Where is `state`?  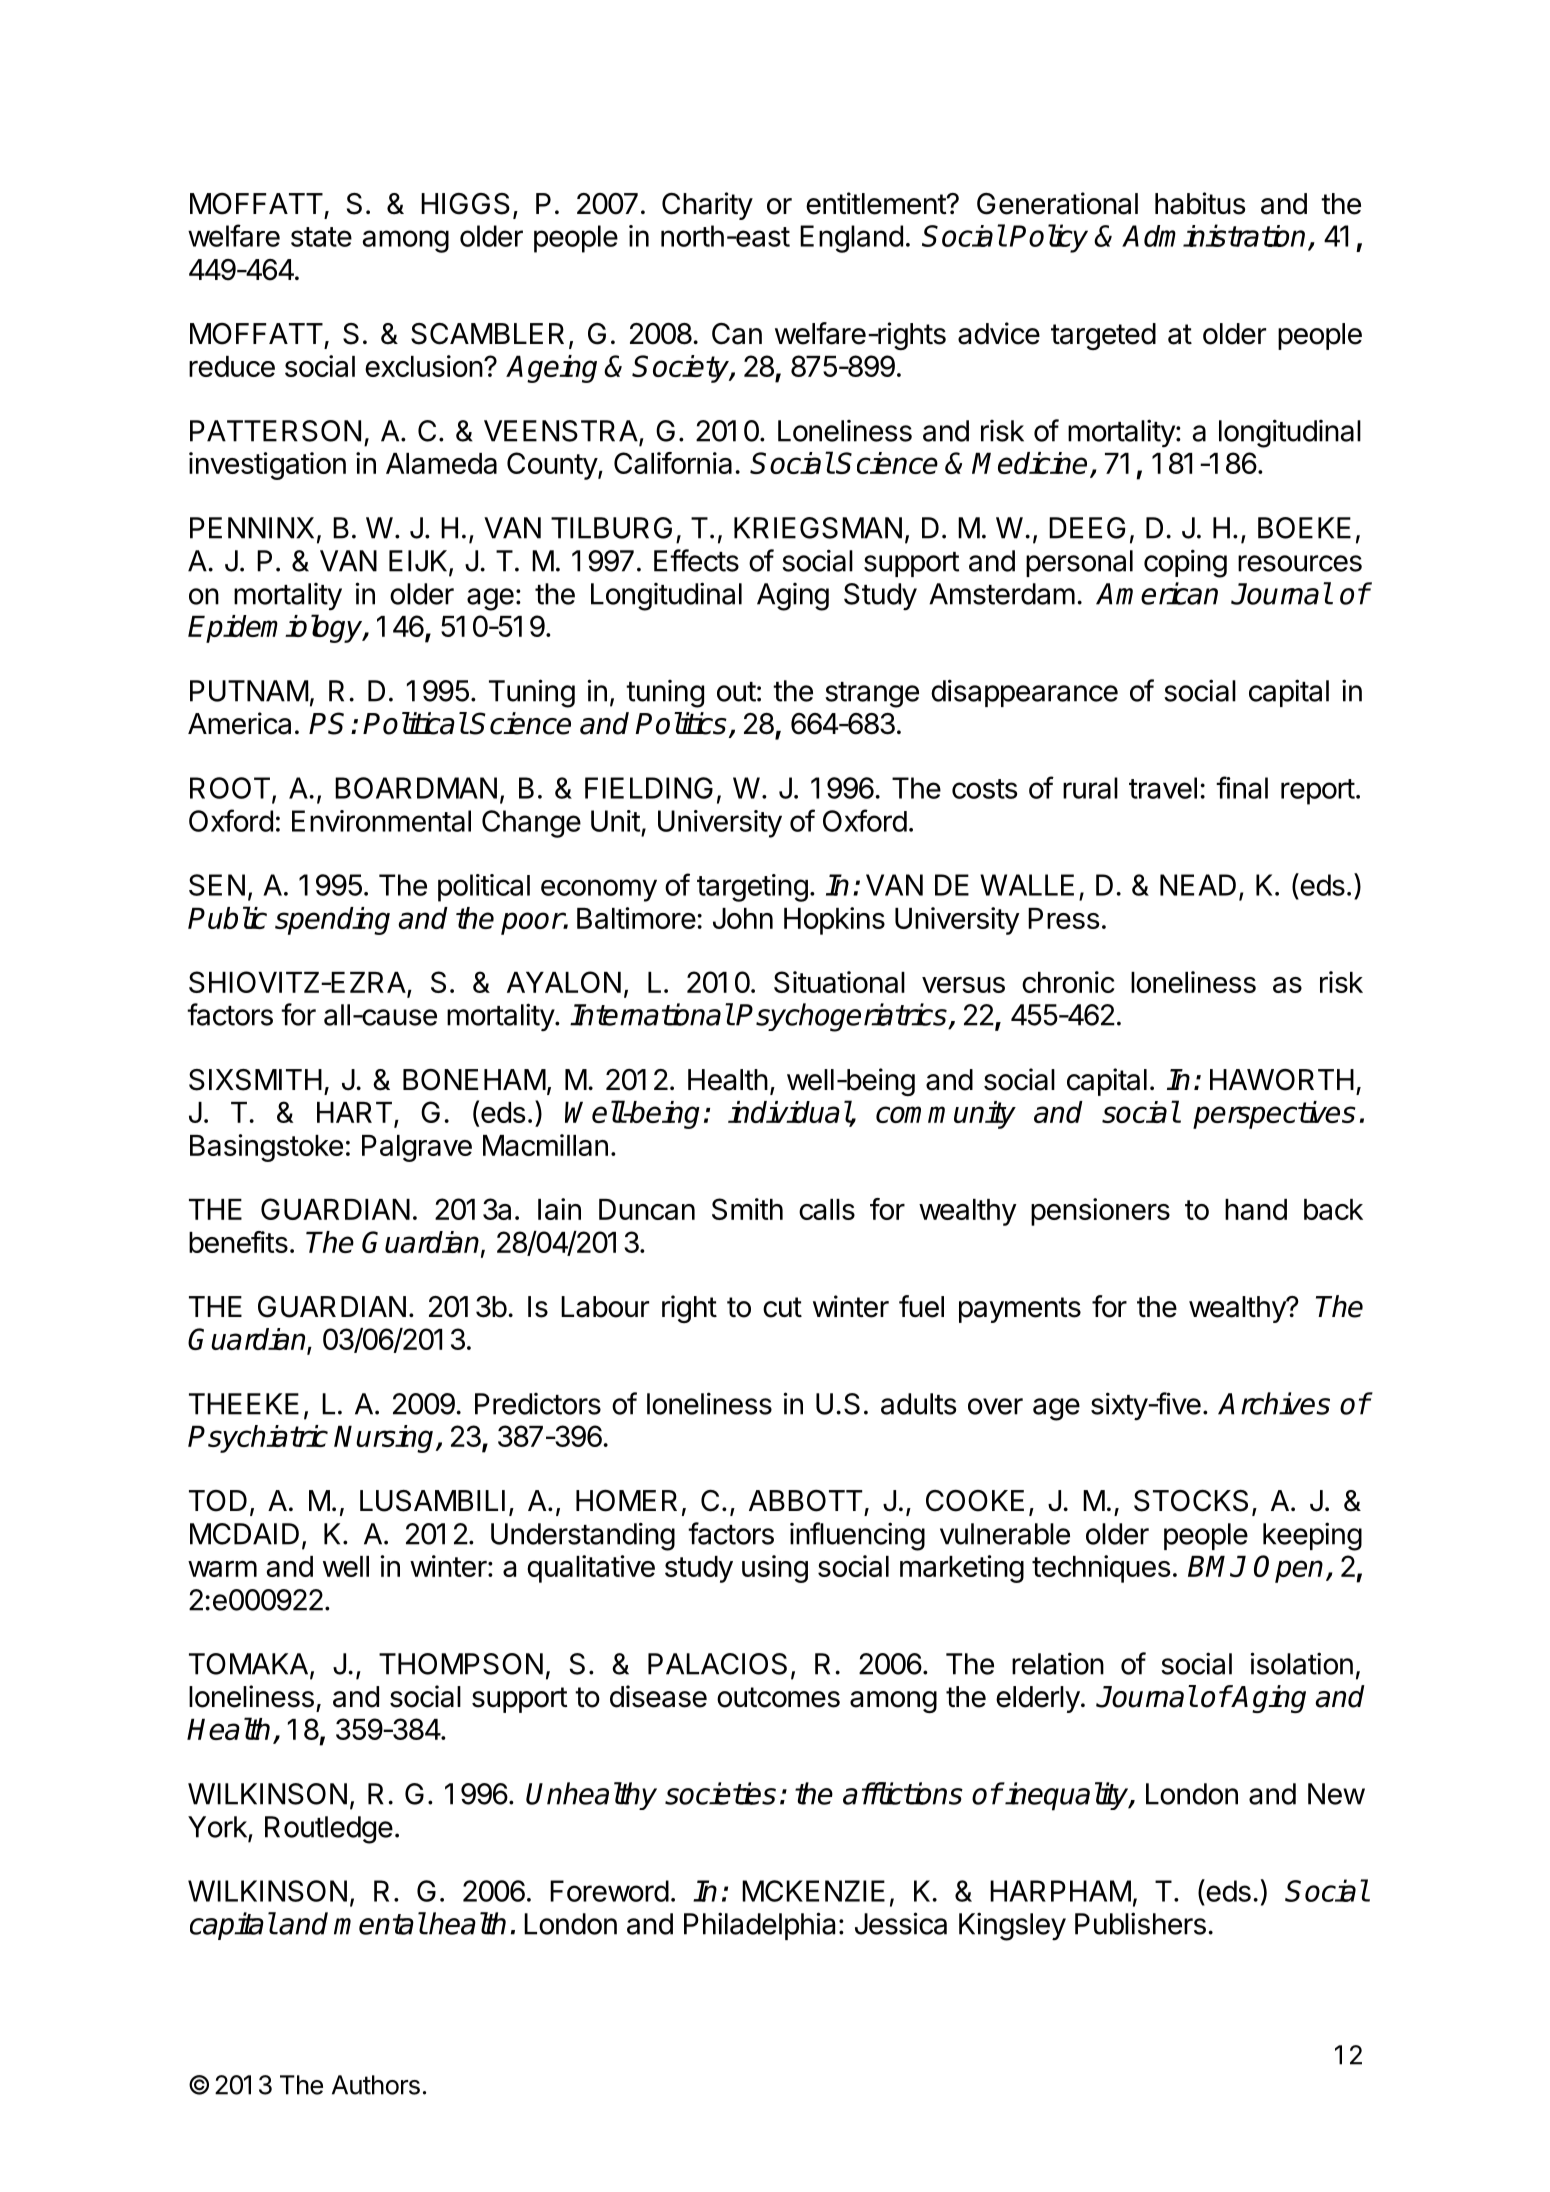
state is located at coordinates (321, 237).
